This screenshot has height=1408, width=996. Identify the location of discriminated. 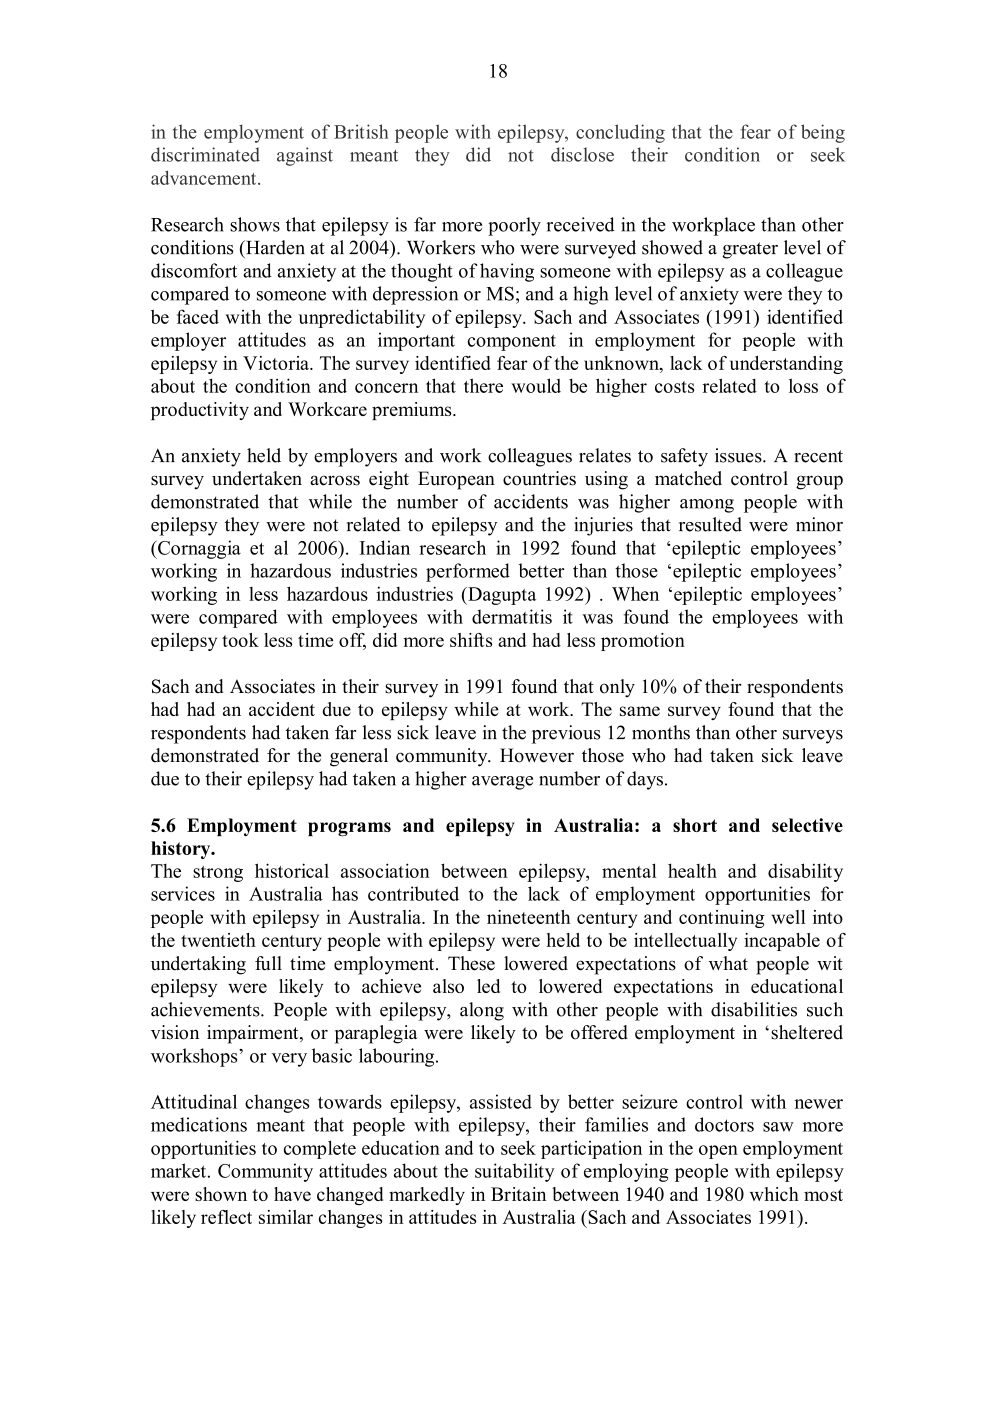
(205, 154).
